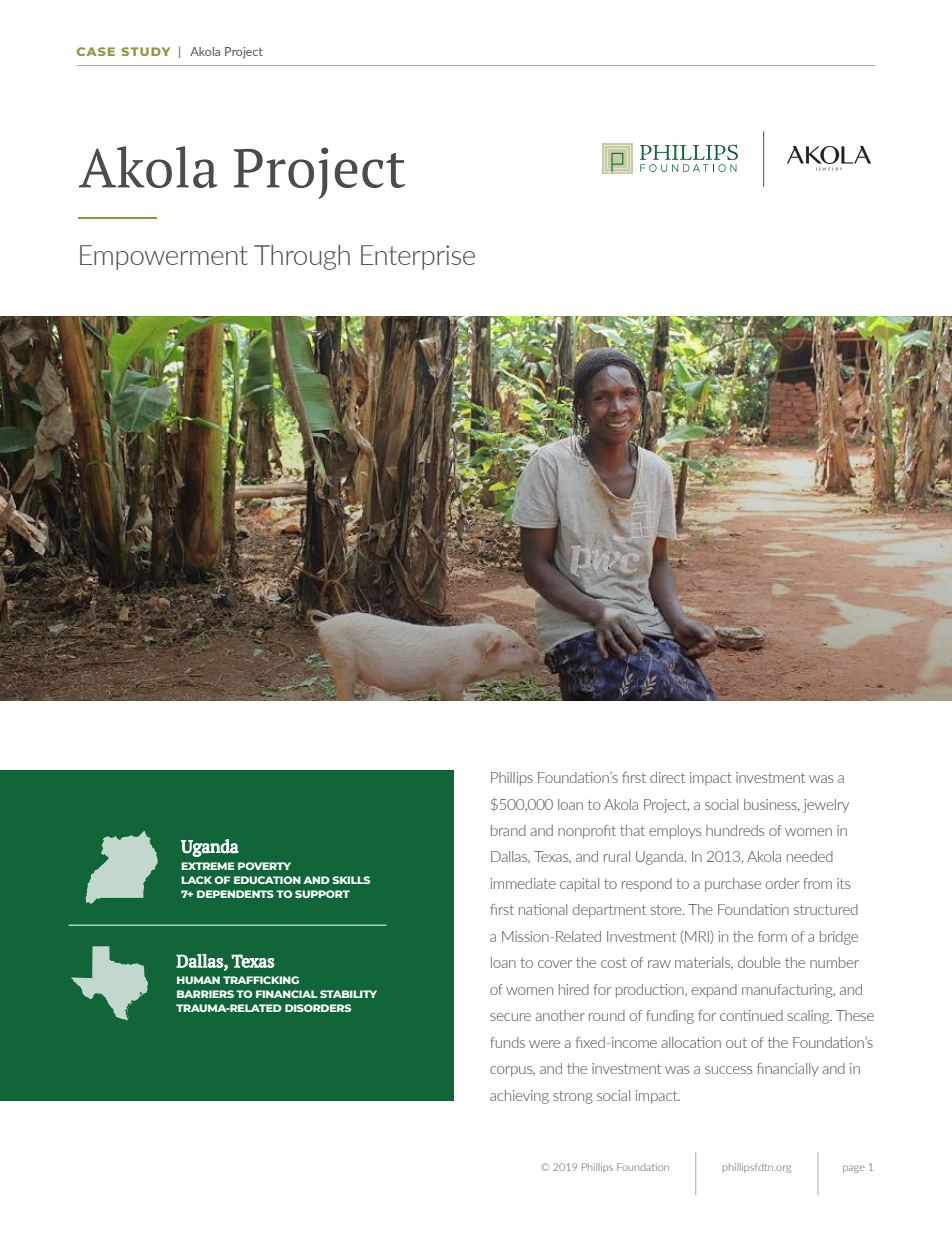  I want to click on EXTREME, so click(208, 866).
